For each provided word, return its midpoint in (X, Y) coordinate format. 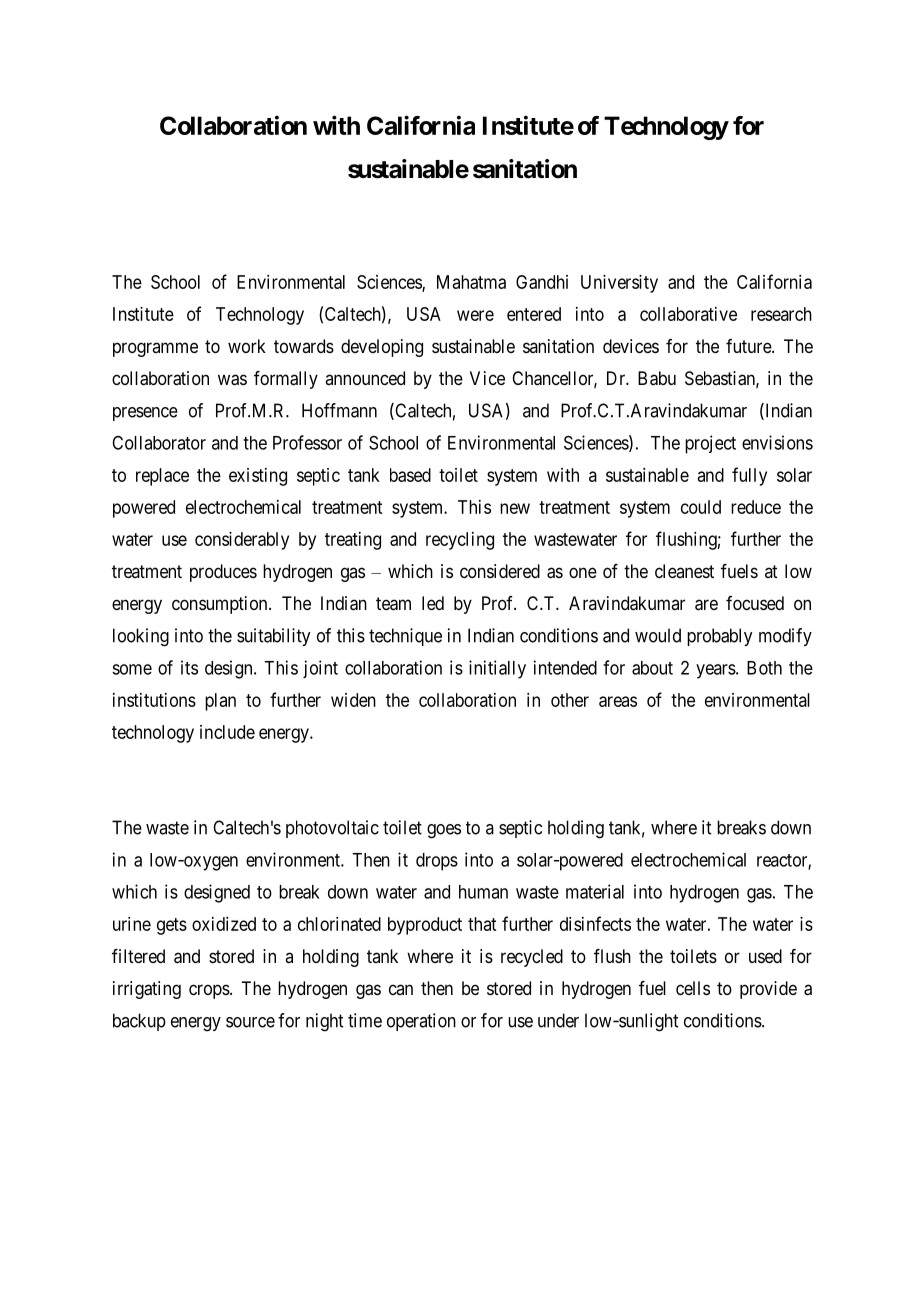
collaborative (688, 314)
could (701, 507)
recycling (460, 541)
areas (618, 701)
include (227, 732)
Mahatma (471, 282)
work (247, 346)
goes (444, 831)
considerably (242, 541)
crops (209, 991)
